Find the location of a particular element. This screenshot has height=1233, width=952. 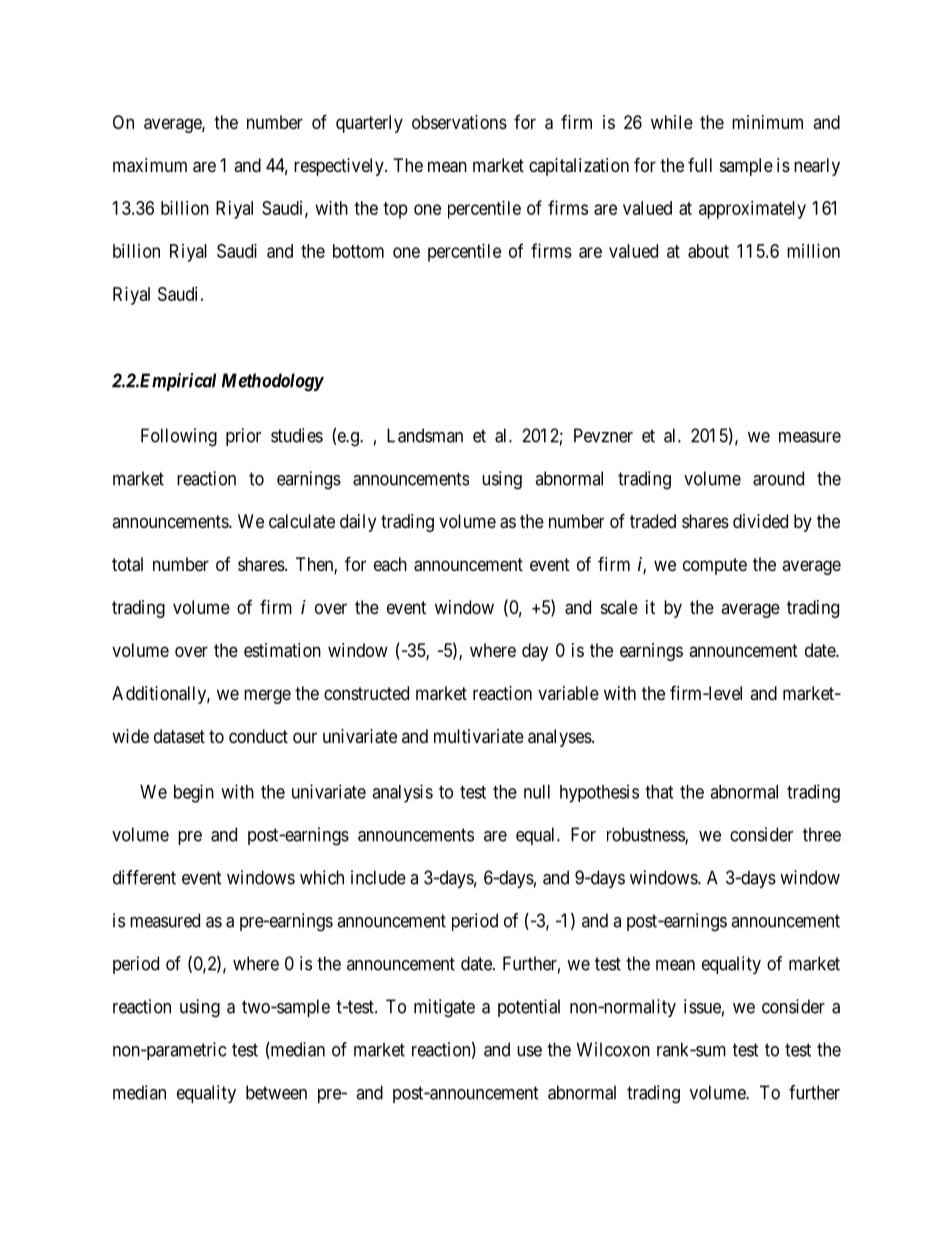

maximum is located at coordinates (150, 165).
